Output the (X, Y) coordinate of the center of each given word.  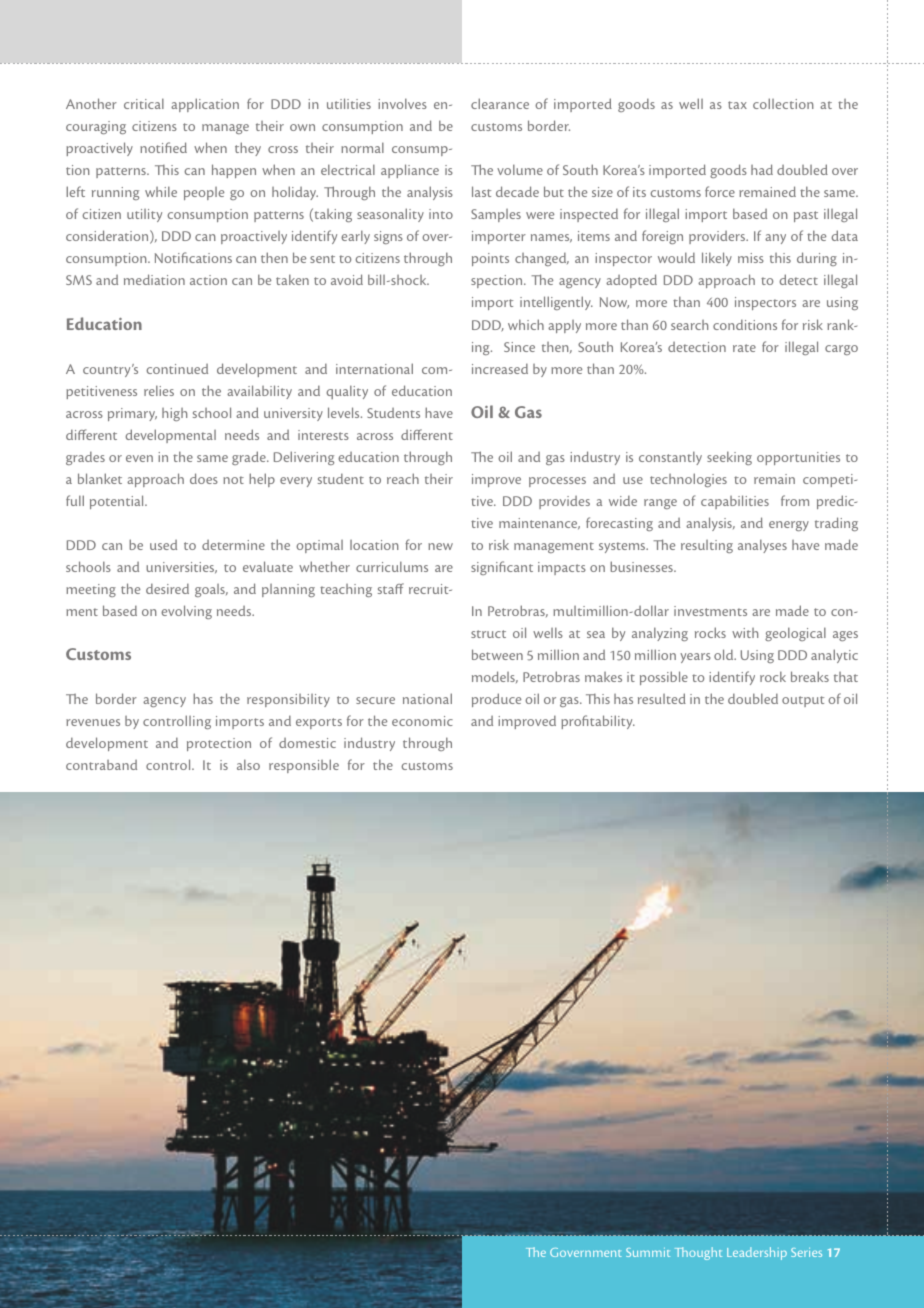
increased (500, 368)
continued (177, 369)
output (803, 701)
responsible (304, 766)
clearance (500, 103)
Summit (648, 1252)
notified (163, 147)
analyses (762, 546)
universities (181, 567)
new (440, 546)
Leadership (757, 1253)
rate (744, 348)
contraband (101, 765)
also (248, 764)
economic (422, 721)
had (762, 169)
